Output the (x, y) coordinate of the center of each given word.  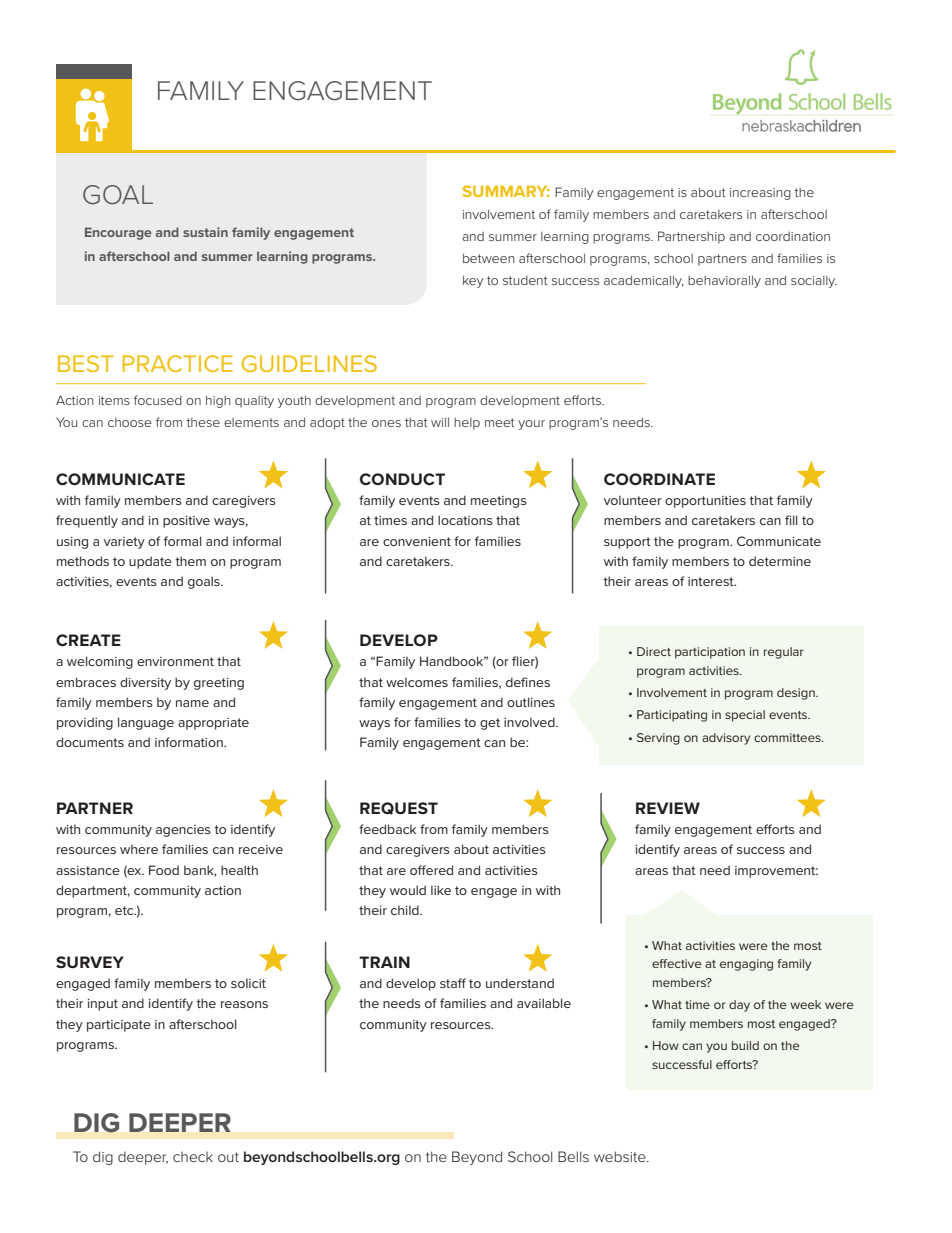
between (488, 258)
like (441, 890)
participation (710, 653)
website (621, 1156)
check (193, 1157)
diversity (145, 683)
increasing (760, 194)
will (440, 422)
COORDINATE (659, 479)
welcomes (417, 682)
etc (125, 910)
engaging (746, 965)
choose (130, 422)
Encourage (118, 233)
